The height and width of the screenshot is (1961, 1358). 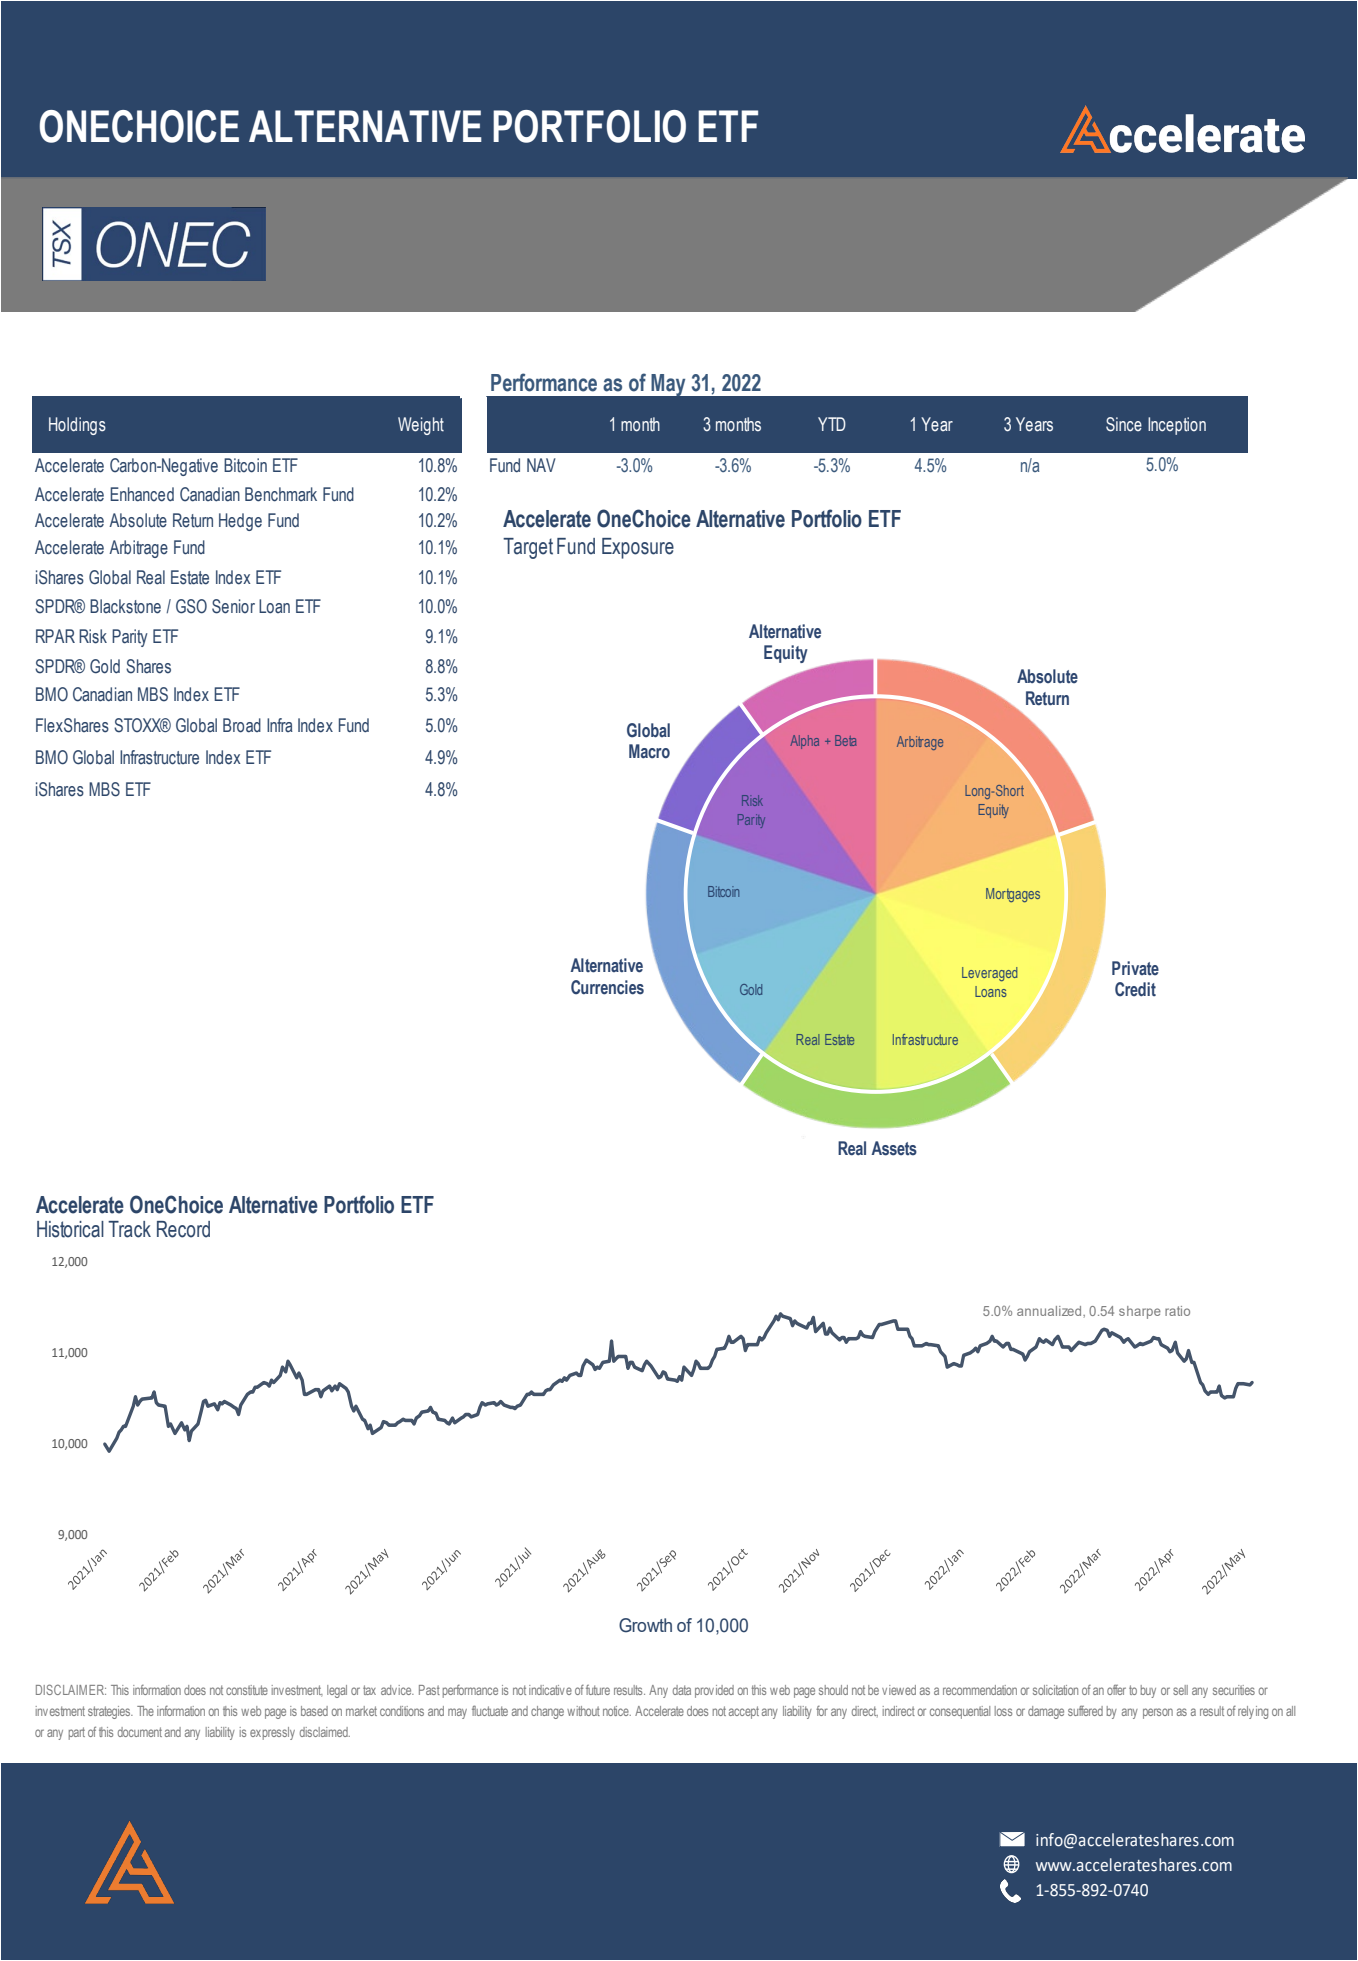 What do you see at coordinates (142, 494) in the screenshot?
I see `Enhanced` at bounding box center [142, 494].
